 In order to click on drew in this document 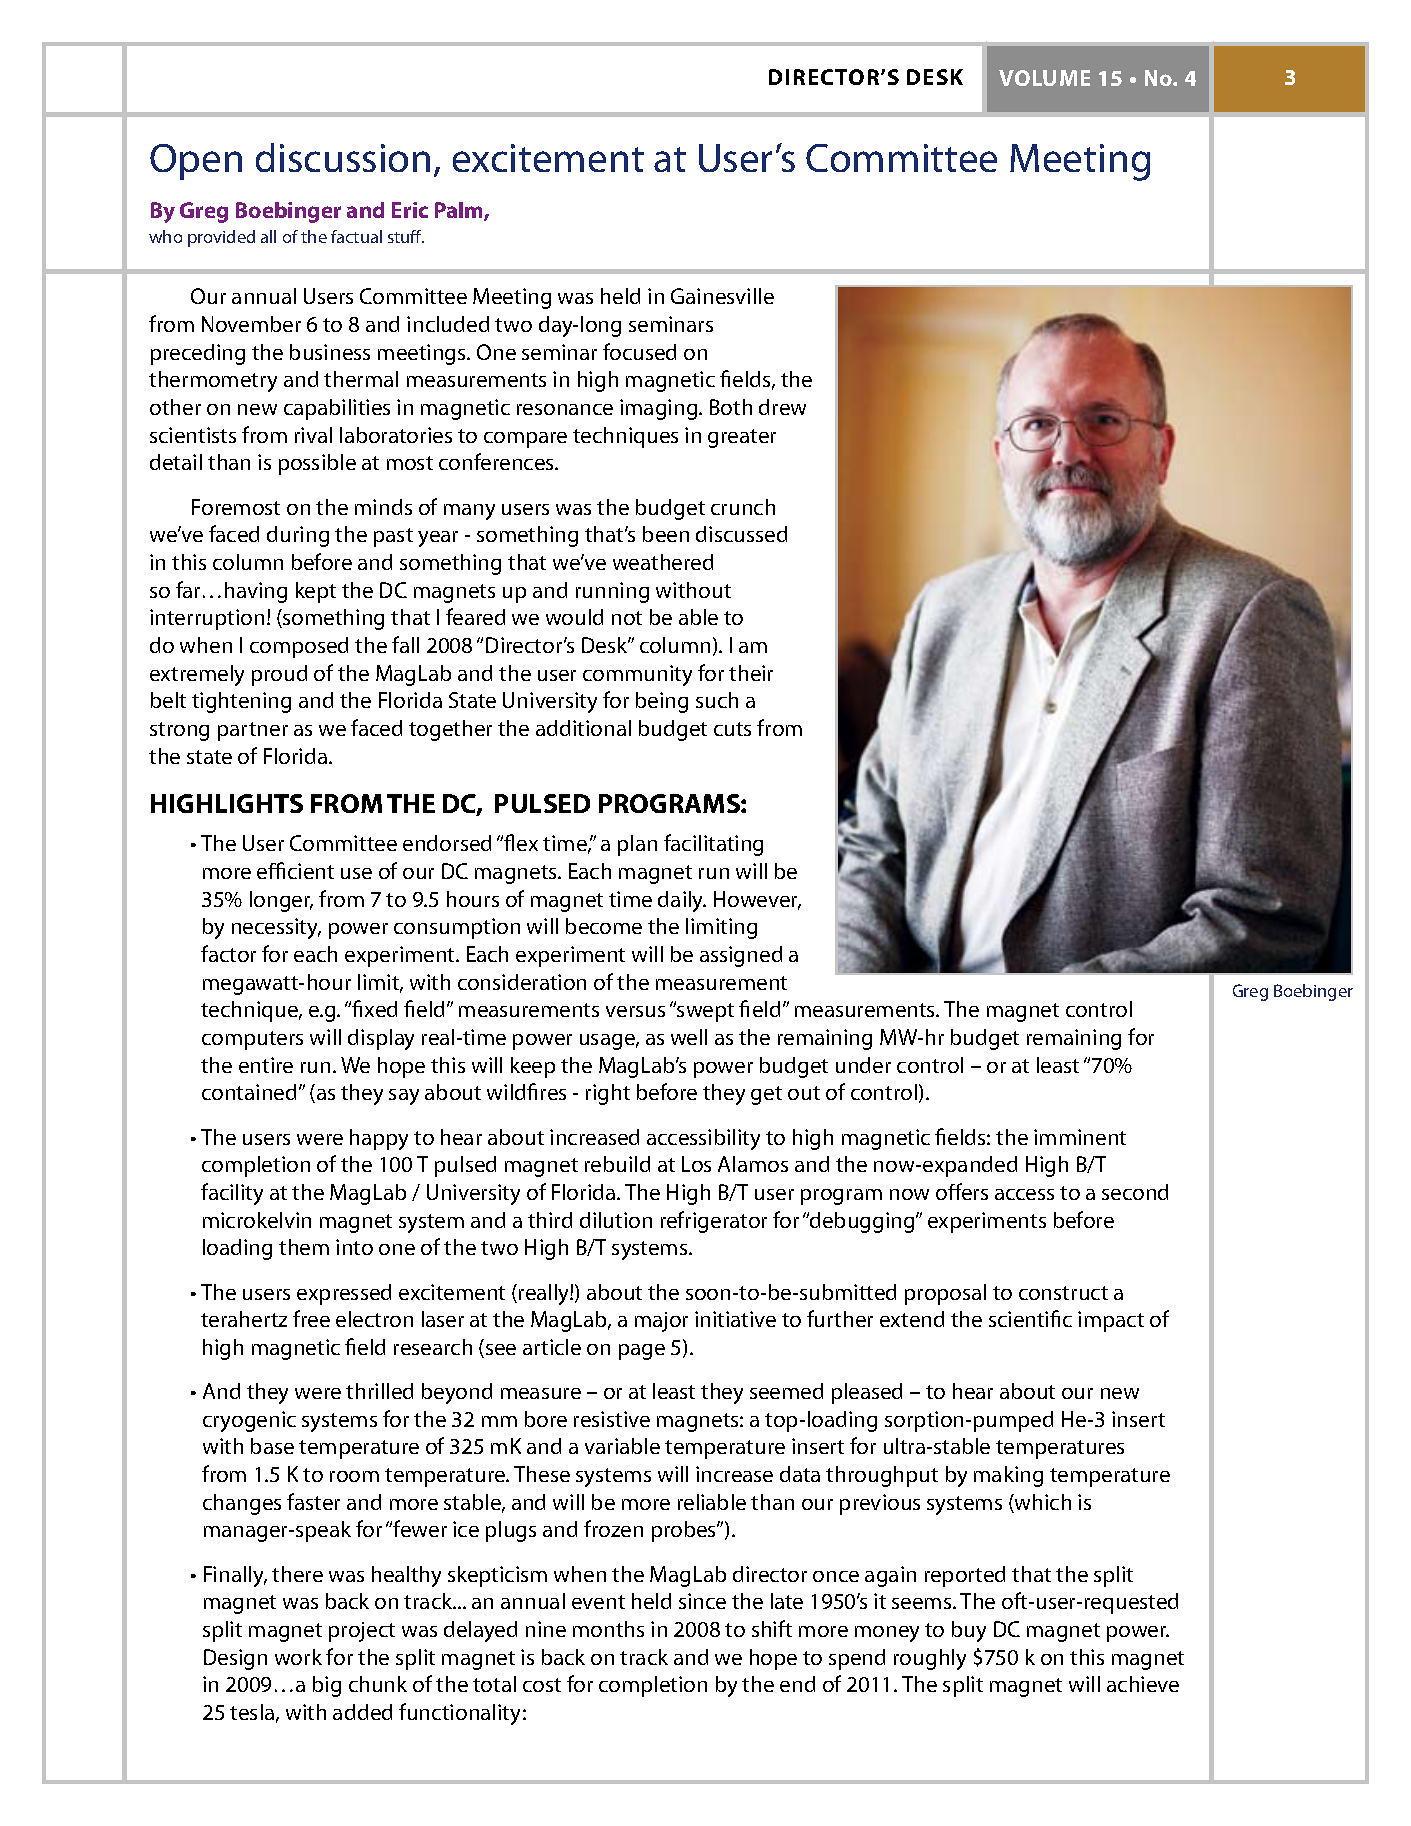, I will do `click(782, 407)`.
